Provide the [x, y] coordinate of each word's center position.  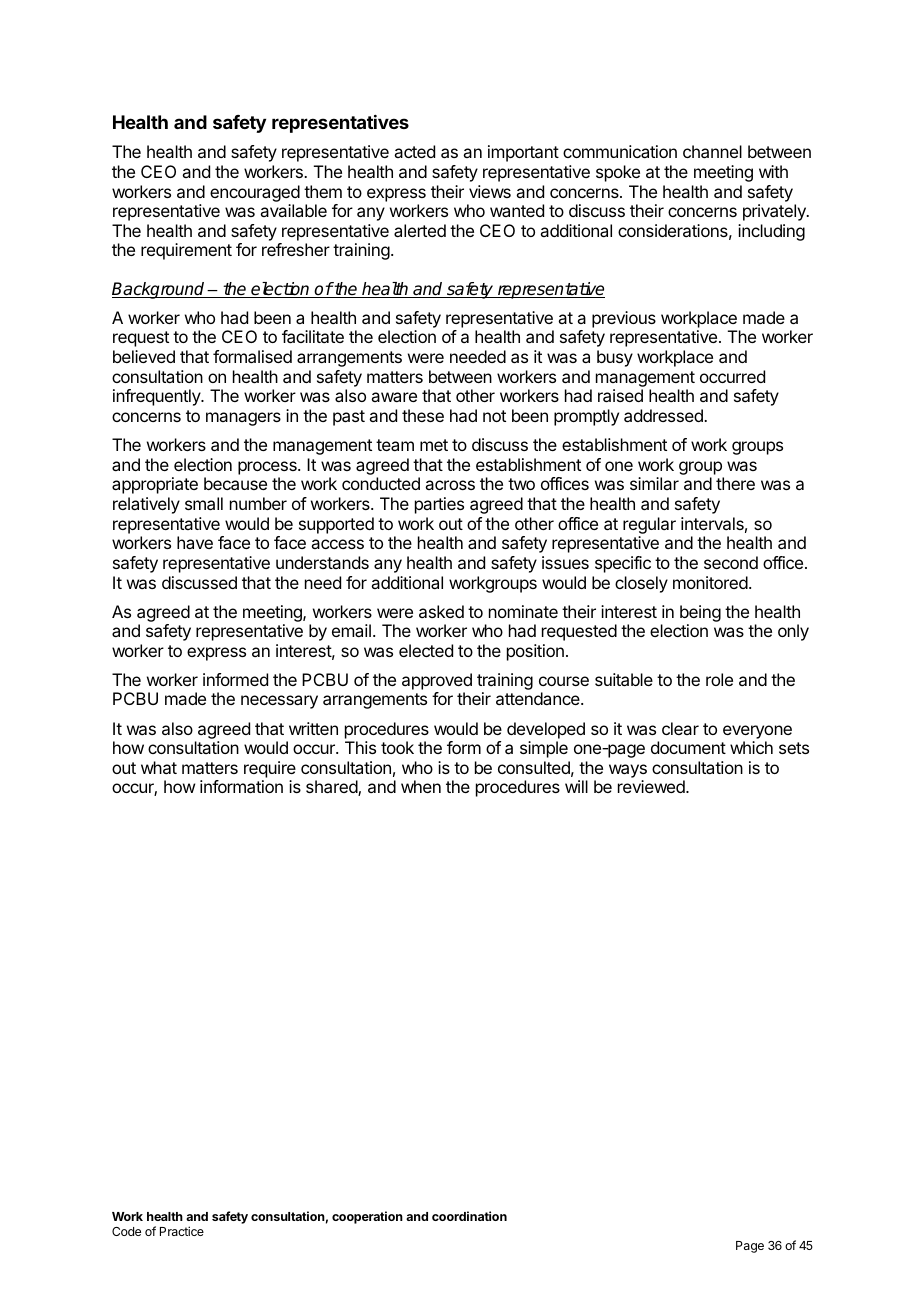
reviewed [652, 786]
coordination [469, 1216]
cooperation [367, 1217]
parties [439, 505]
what [159, 767]
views [490, 191]
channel [712, 151]
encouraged [255, 193]
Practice [182, 1231]
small [204, 503]
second [731, 562]
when [421, 786]
